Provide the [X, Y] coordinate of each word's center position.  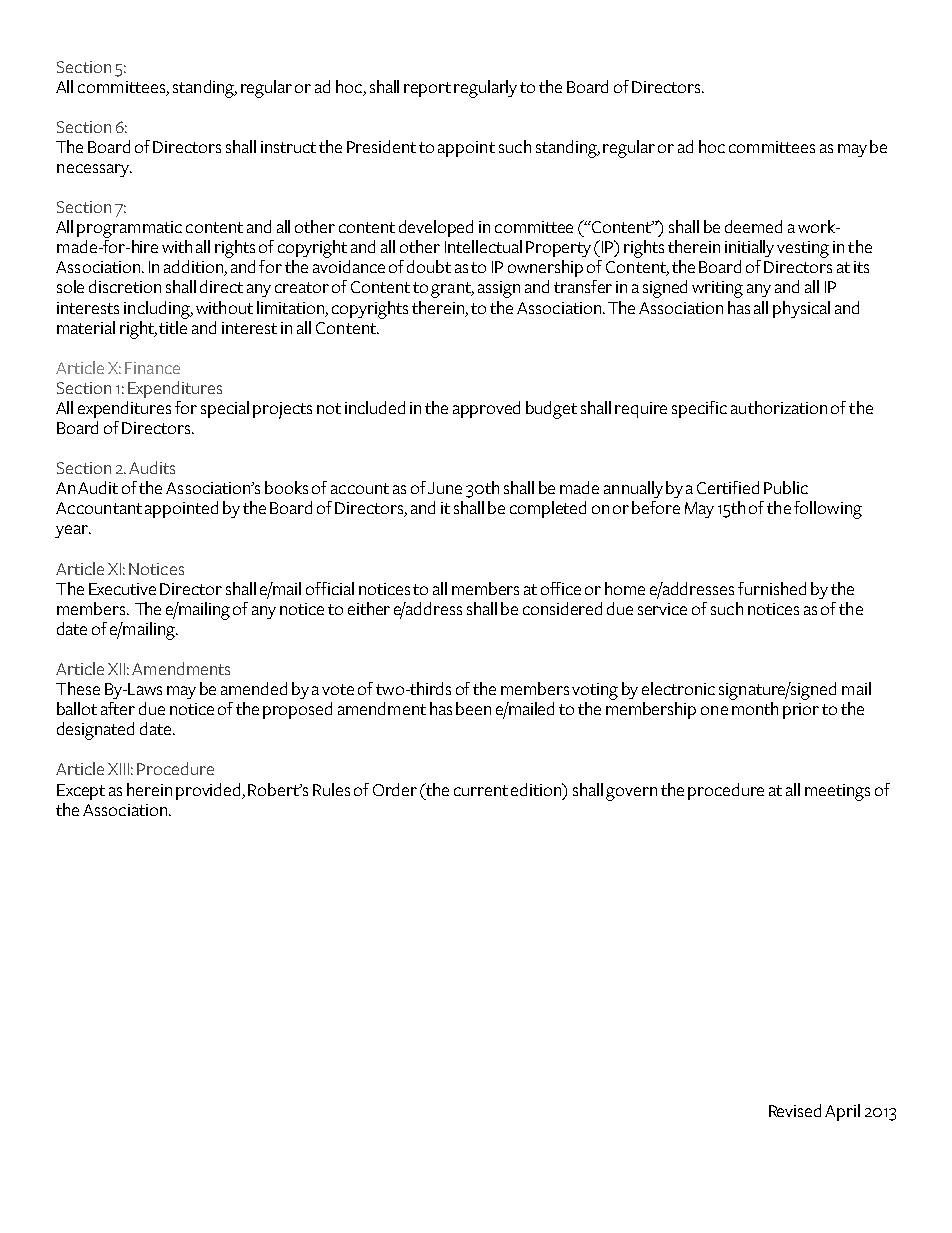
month [755, 708]
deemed [753, 226]
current [481, 790]
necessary [94, 170]
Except [81, 792]
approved [486, 409]
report [427, 89]
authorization [779, 407]
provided [209, 791]
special [225, 409]
